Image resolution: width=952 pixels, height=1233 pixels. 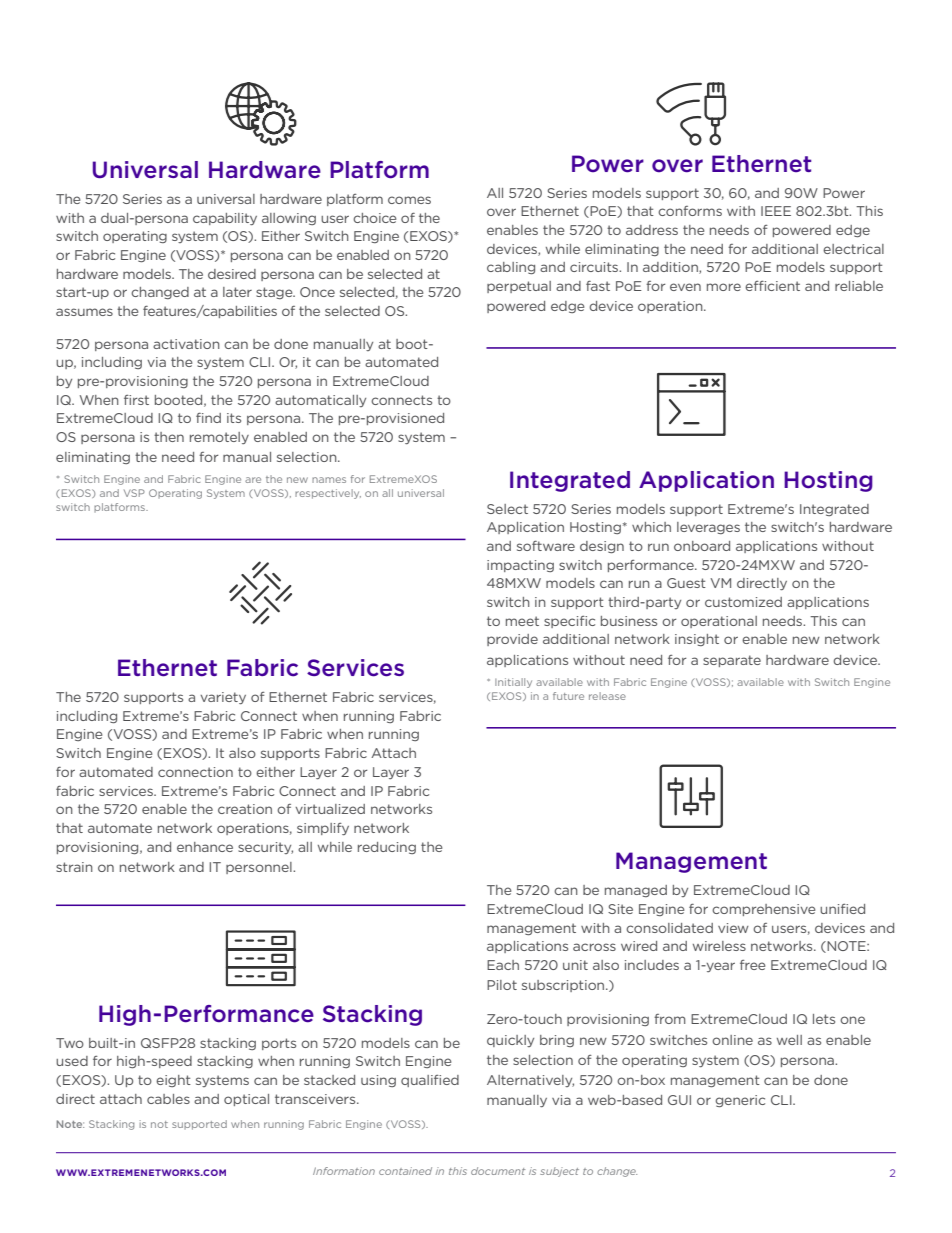 I want to click on VSP, so click(x=134, y=493).
